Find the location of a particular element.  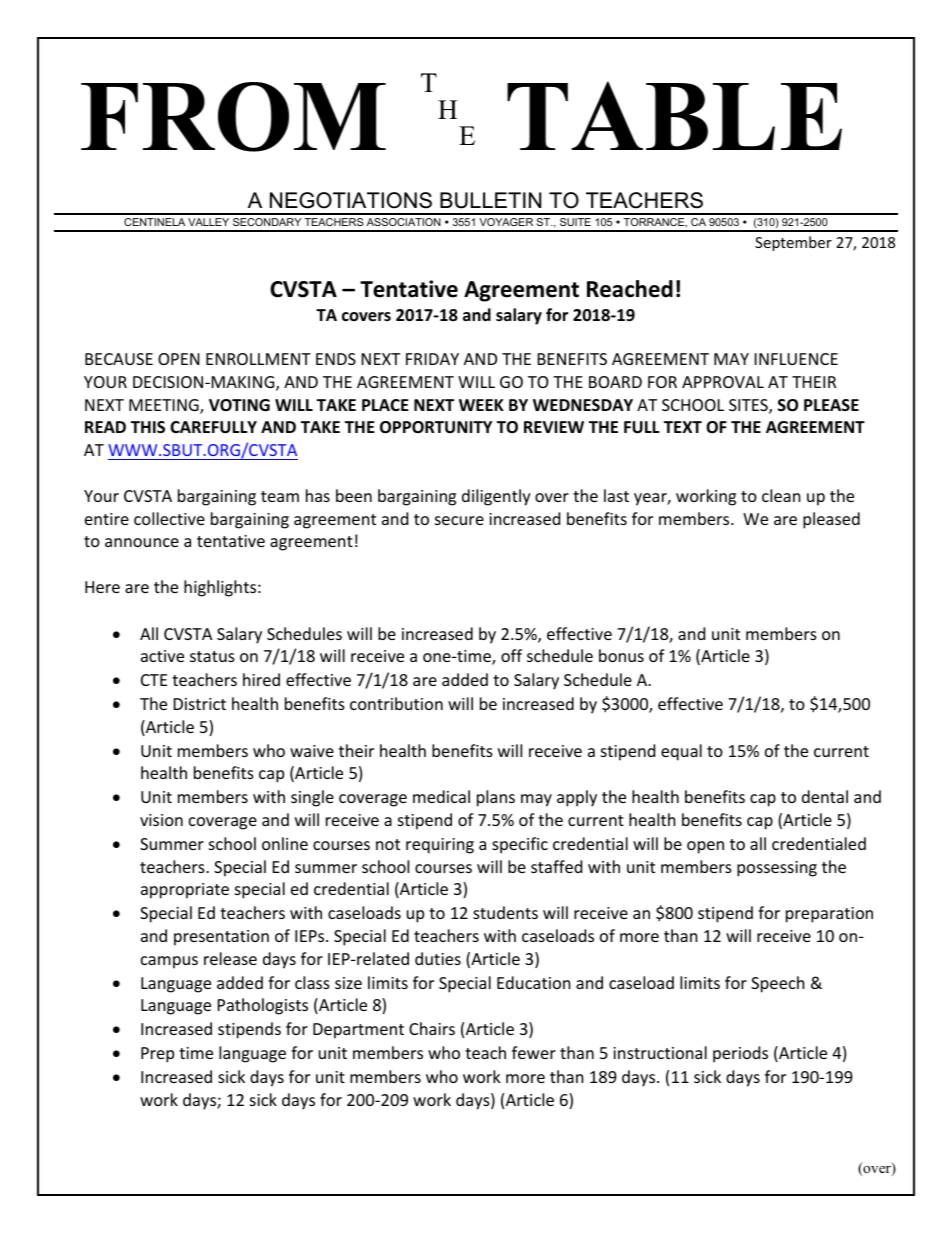

clean is located at coordinates (781, 495).
